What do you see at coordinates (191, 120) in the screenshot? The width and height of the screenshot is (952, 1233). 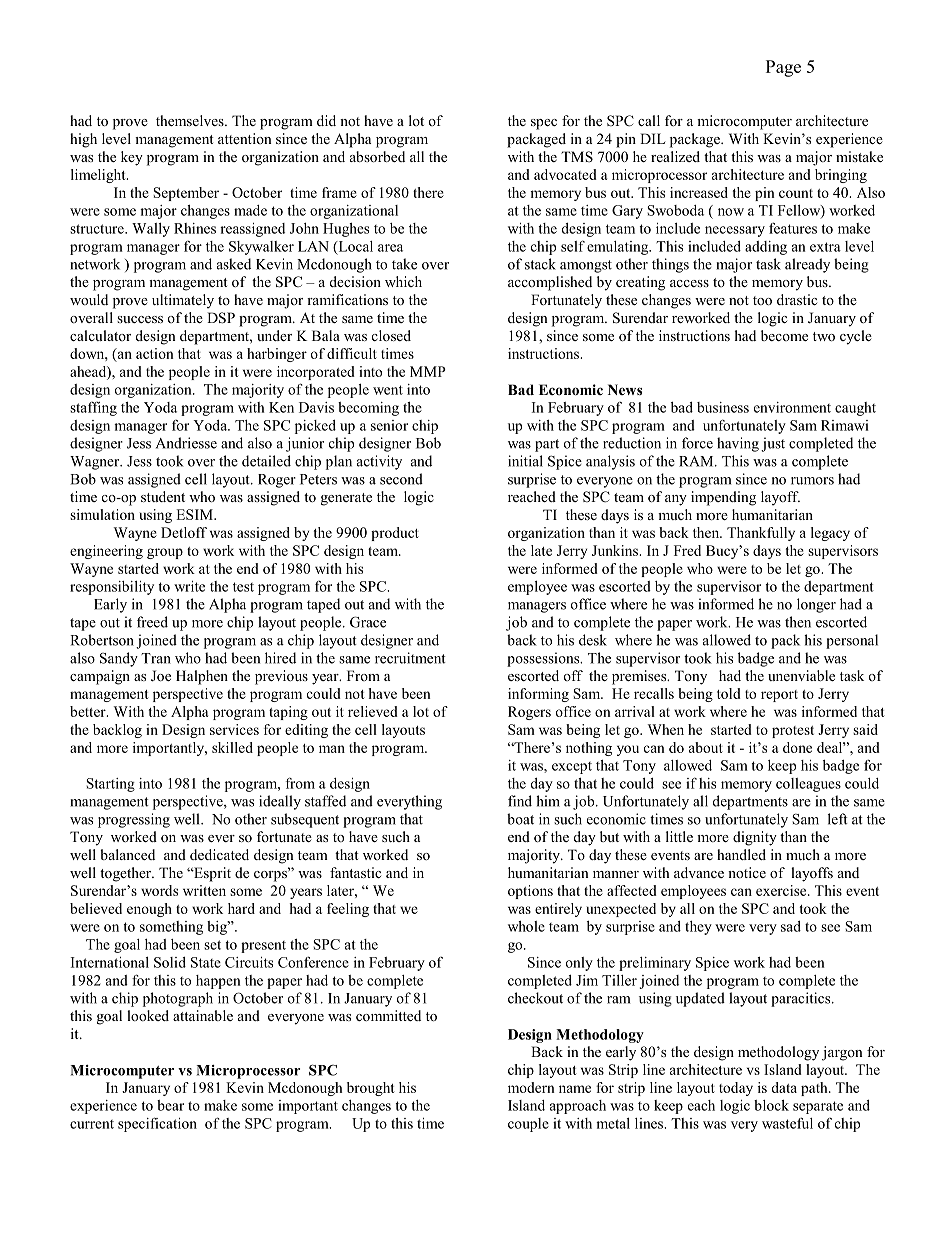 I see `themselves` at bounding box center [191, 120].
